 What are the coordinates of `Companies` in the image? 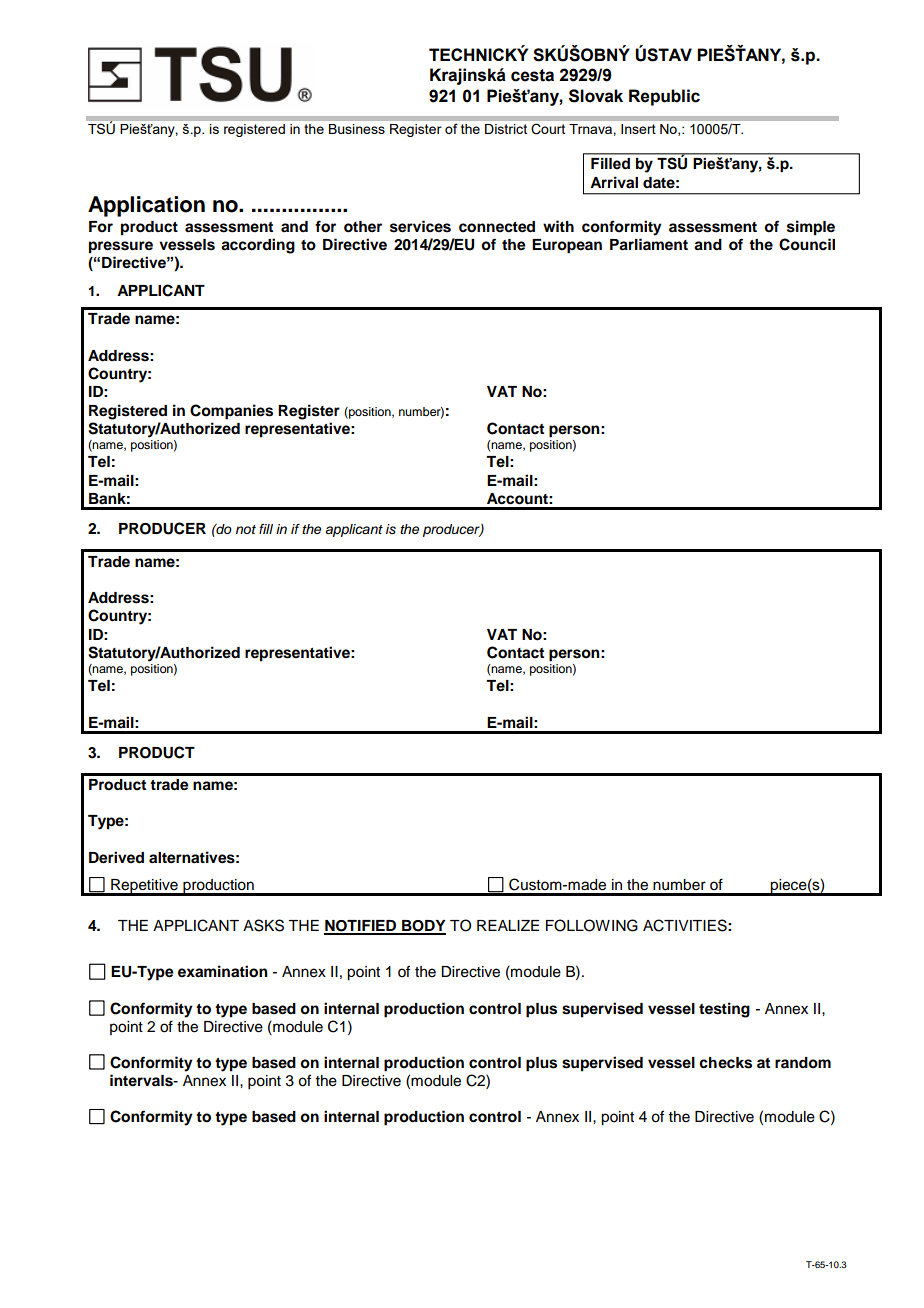 It's located at (231, 412).
